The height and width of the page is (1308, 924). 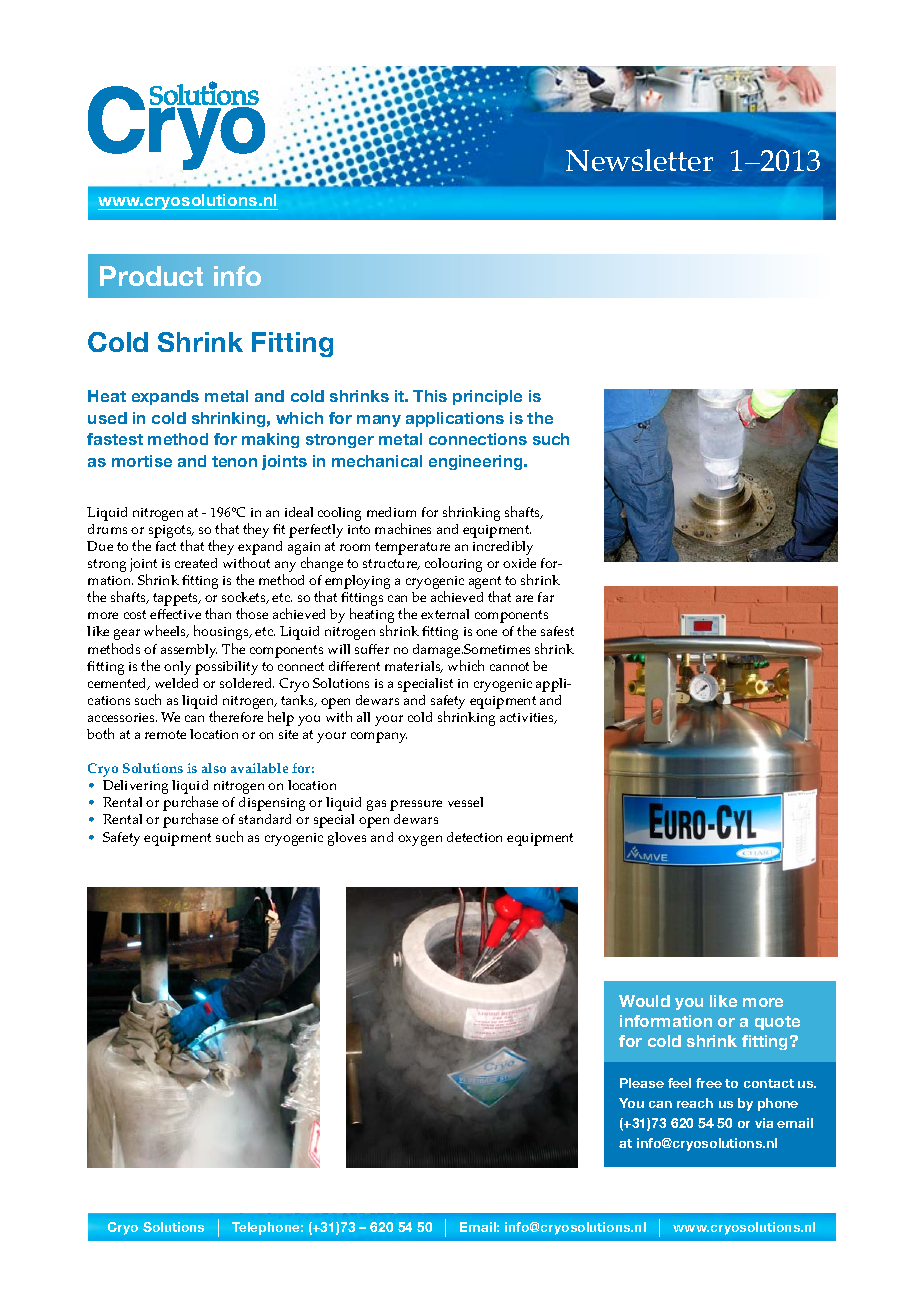 What do you see at coordinates (142, 461) in the page?
I see `mortise` at bounding box center [142, 461].
